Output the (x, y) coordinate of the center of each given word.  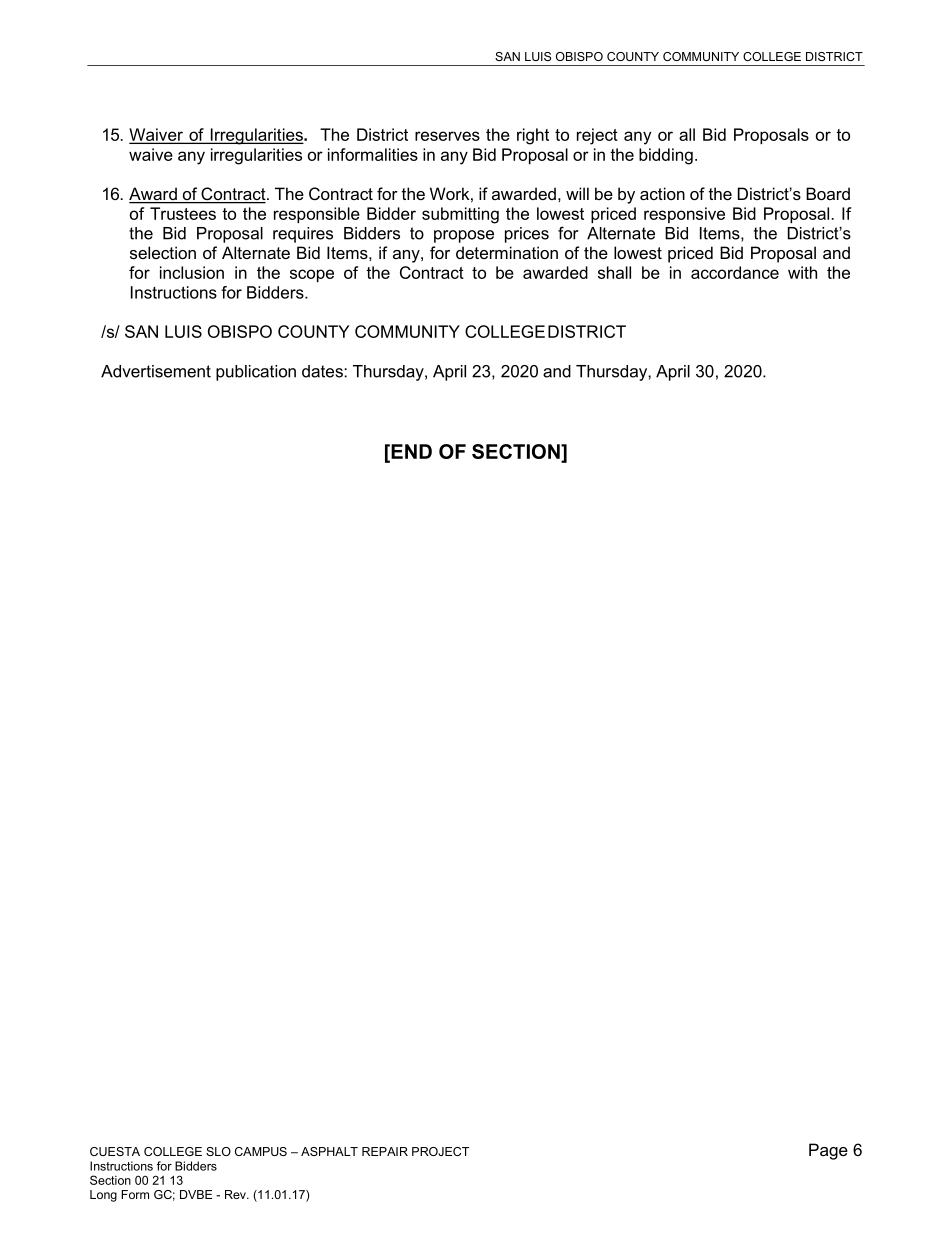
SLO (218, 1151)
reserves (447, 136)
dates (323, 371)
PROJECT (440, 1151)
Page (828, 1151)
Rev (236, 1194)
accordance (735, 272)
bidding (666, 156)
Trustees (183, 213)
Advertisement (156, 371)
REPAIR (385, 1151)
